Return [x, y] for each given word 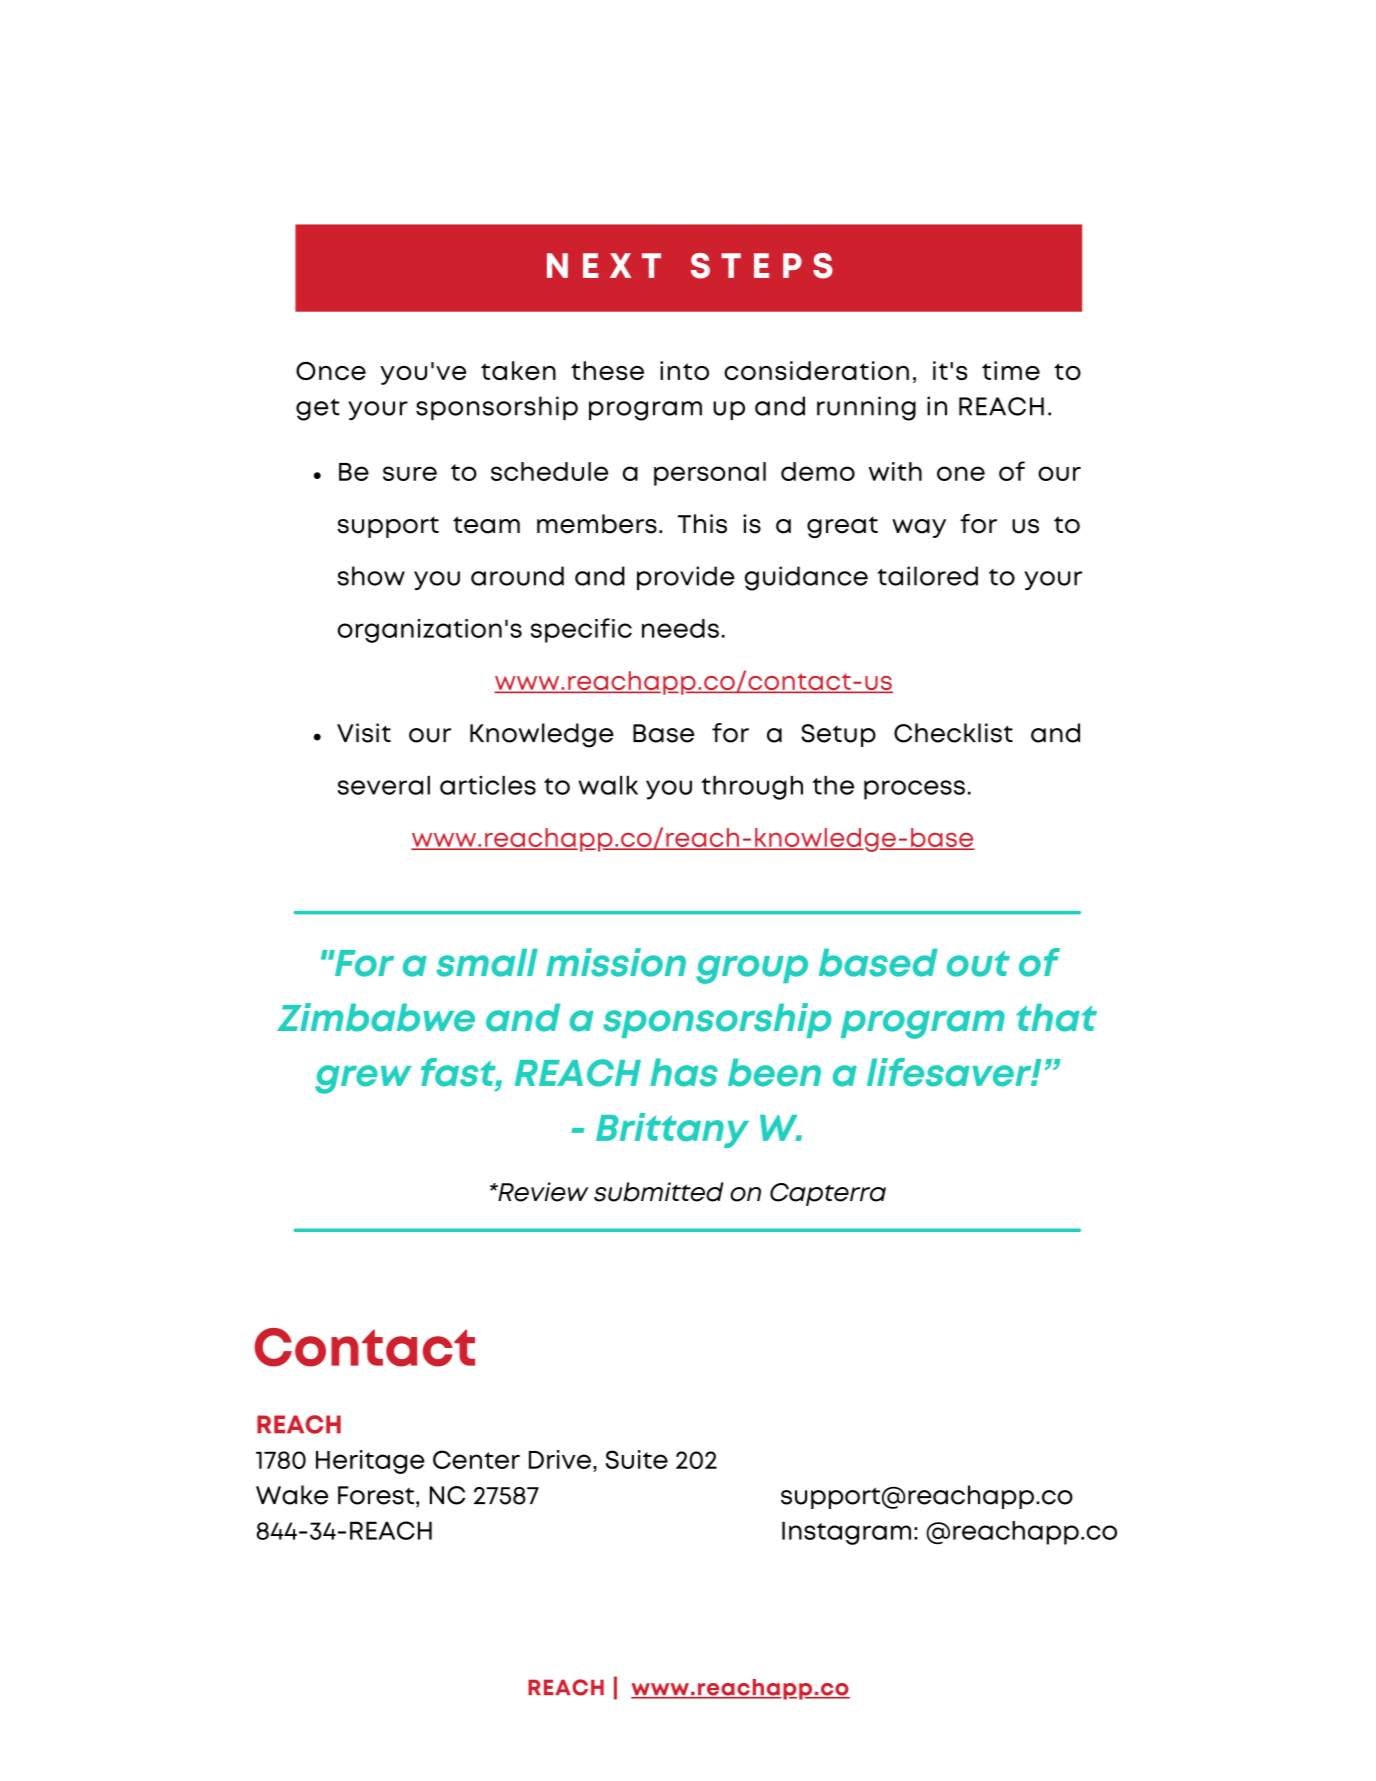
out [978, 964]
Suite [637, 1459]
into [684, 370]
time [1011, 370]
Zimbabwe [376, 1017]
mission [616, 962]
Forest [376, 1495]
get [318, 410]
